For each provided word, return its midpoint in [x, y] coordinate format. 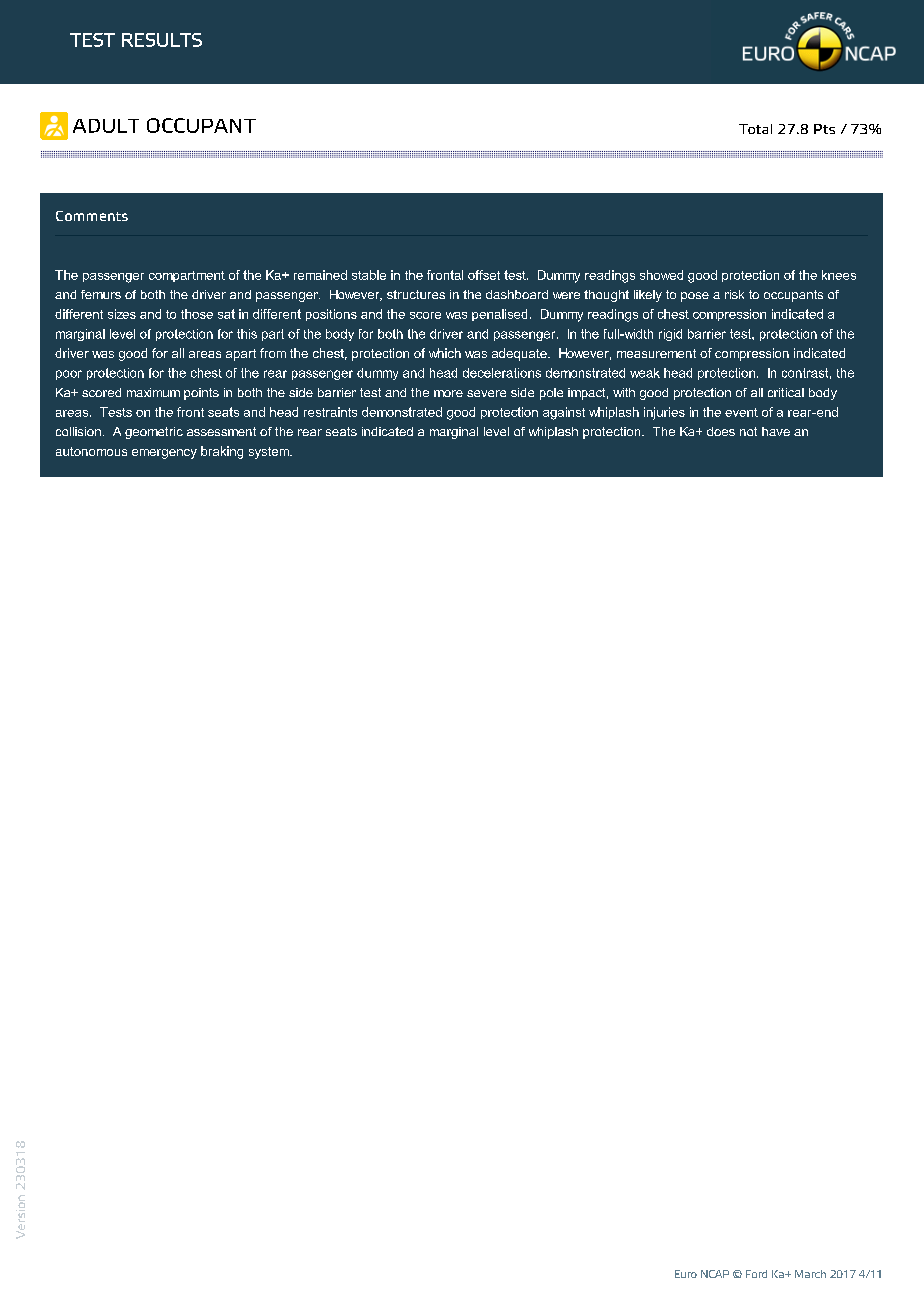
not [748, 431]
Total [755, 129]
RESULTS [162, 40]
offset [484, 275]
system [270, 453]
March [810, 1274]
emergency [164, 454]
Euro [686, 1274]
